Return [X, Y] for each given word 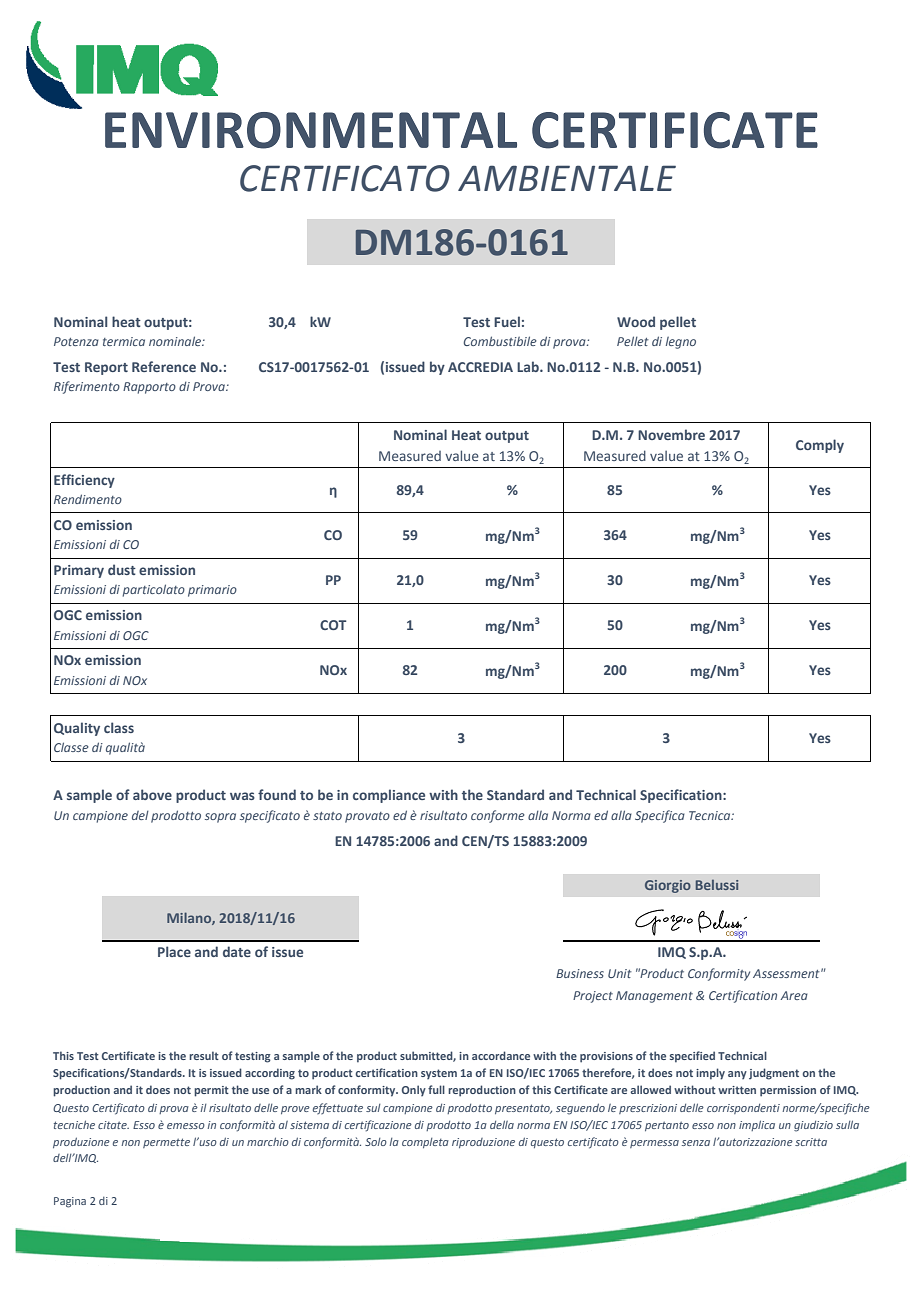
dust [122, 569]
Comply [820, 446]
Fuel [507, 321]
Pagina [70, 1202]
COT [333, 625]
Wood [636, 321]
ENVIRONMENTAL [311, 130]
